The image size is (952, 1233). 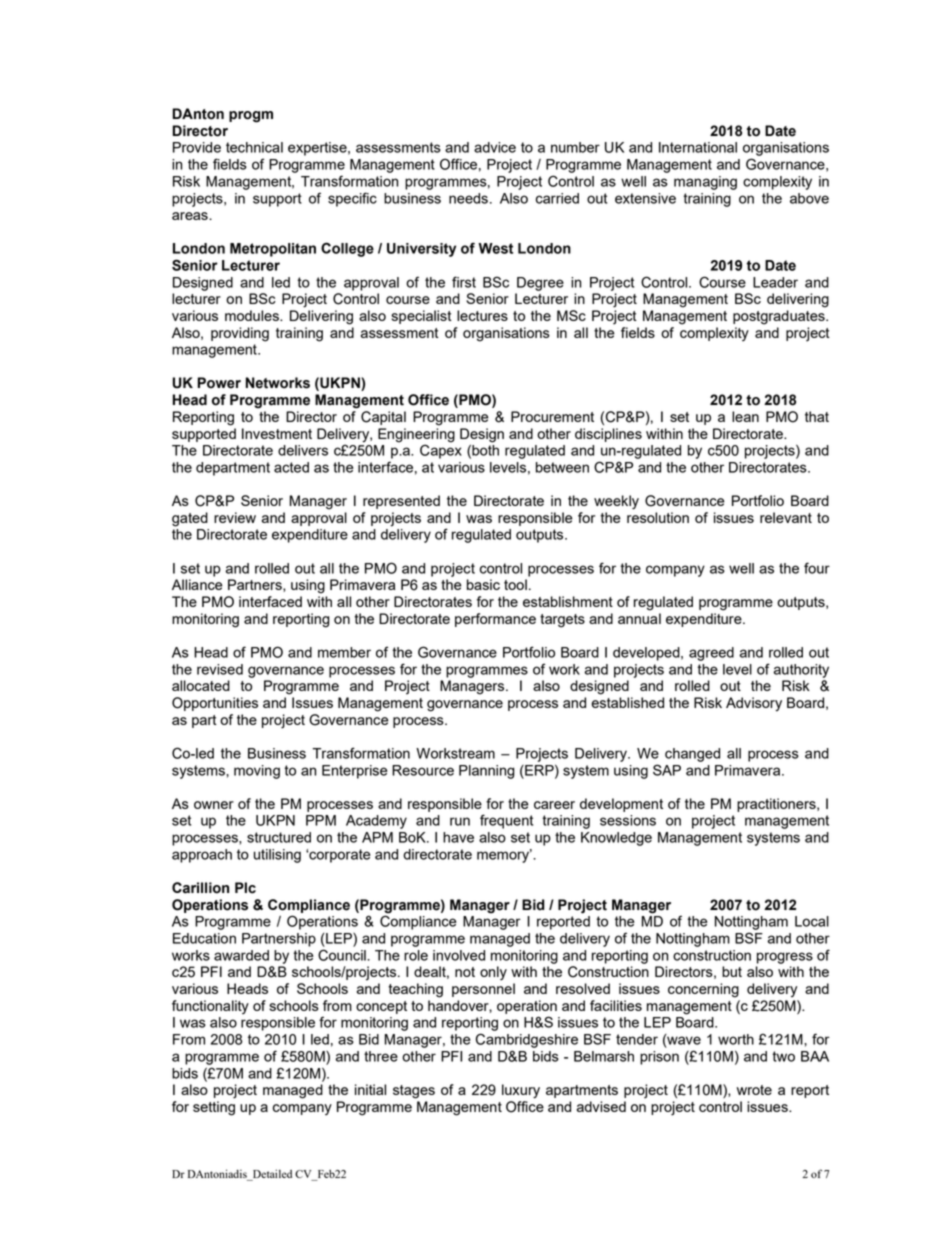 What do you see at coordinates (220, 669) in the page?
I see `revised` at bounding box center [220, 669].
